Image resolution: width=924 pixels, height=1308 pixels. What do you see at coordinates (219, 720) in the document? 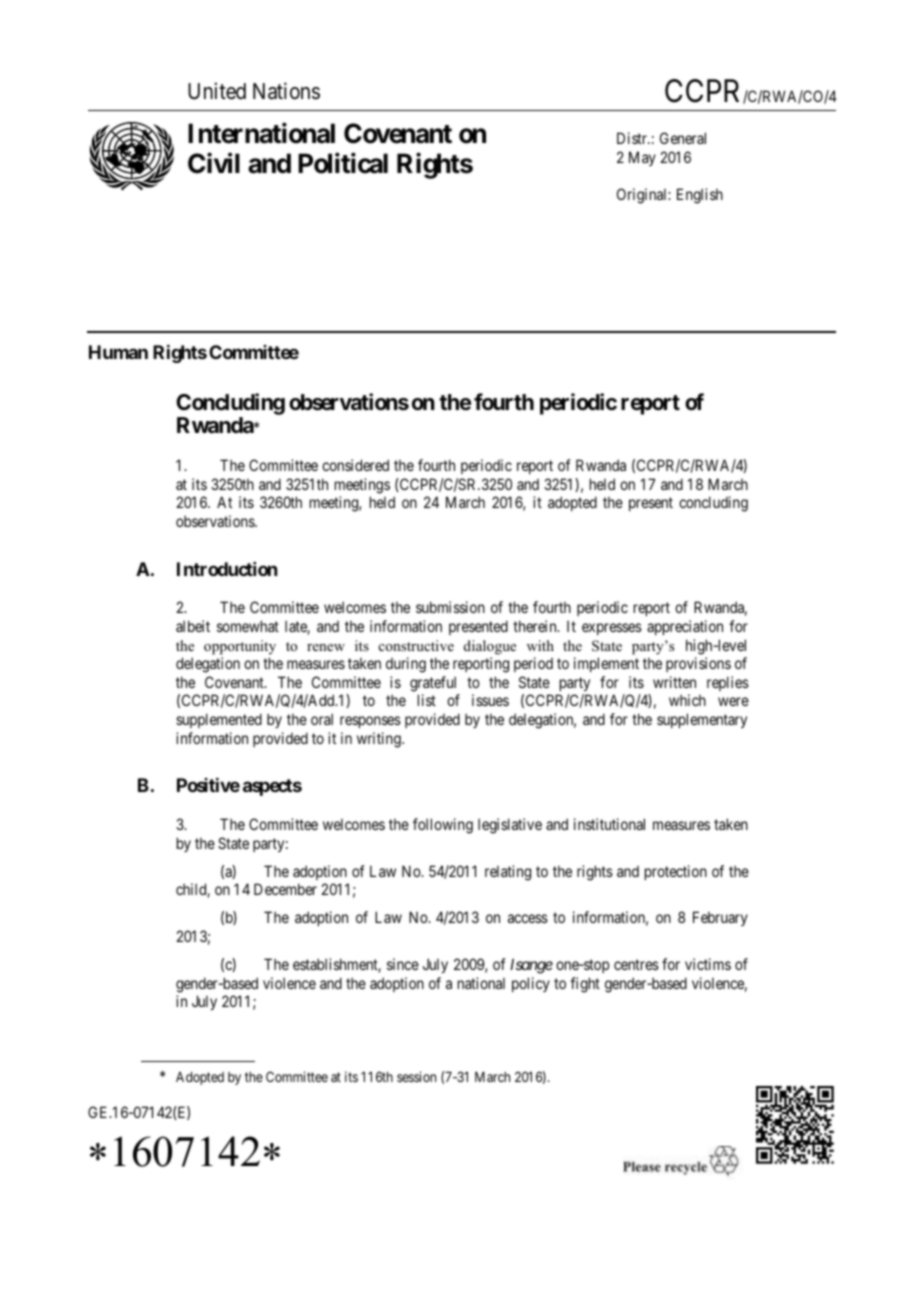
I see `supplemented` at bounding box center [219, 720].
